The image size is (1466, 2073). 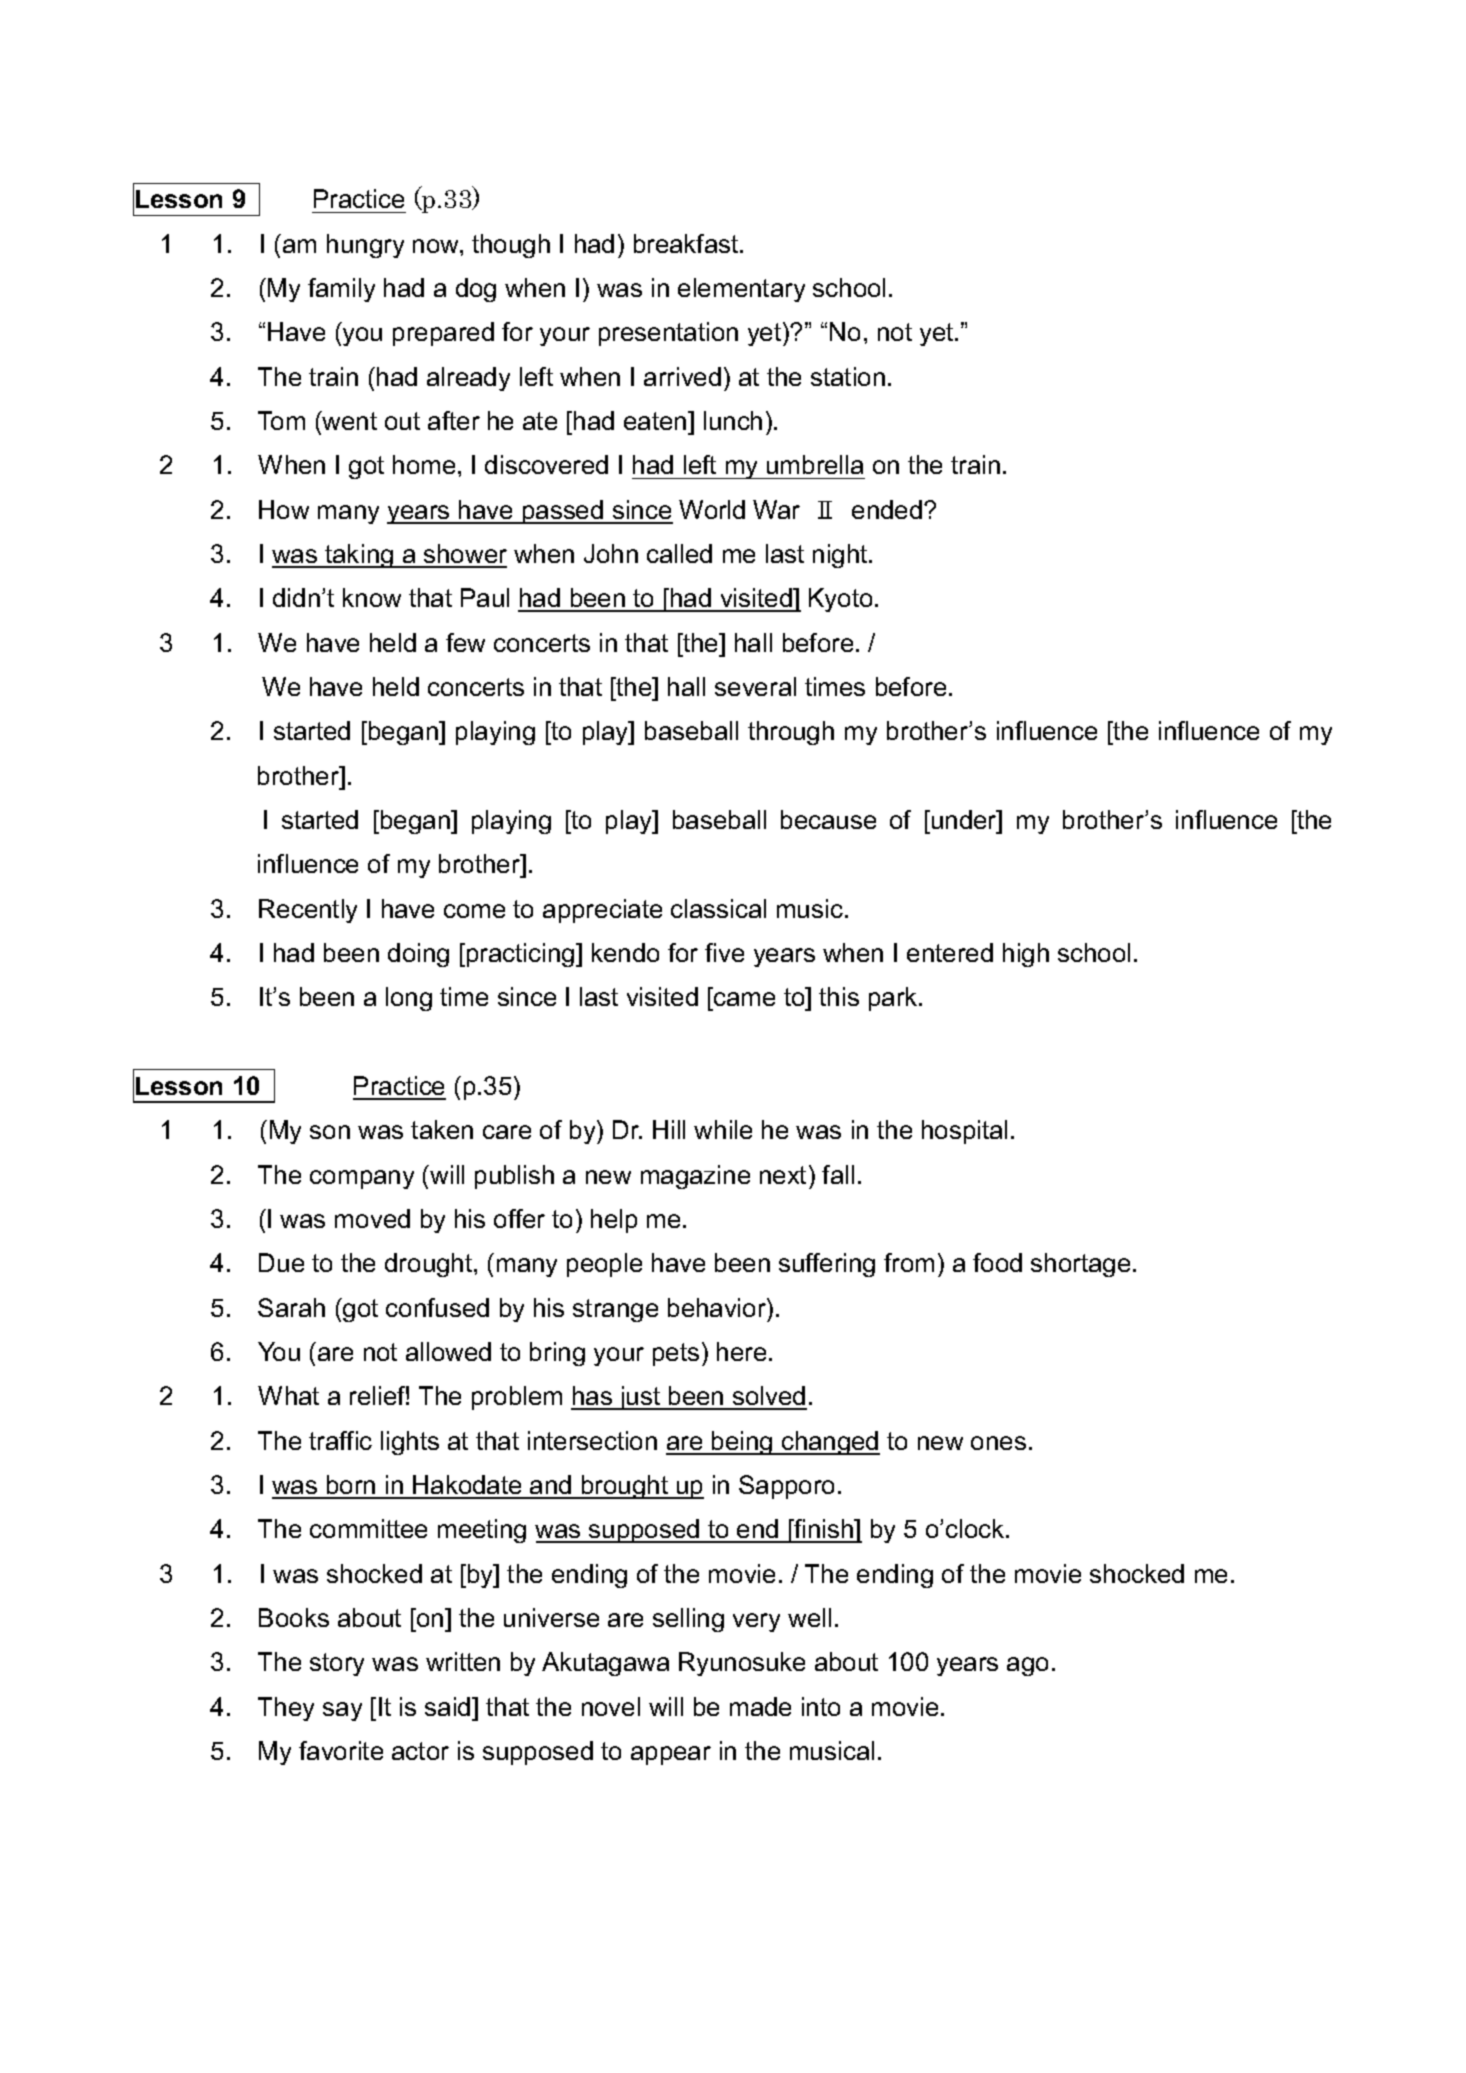 I want to click on entered, so click(x=950, y=952).
